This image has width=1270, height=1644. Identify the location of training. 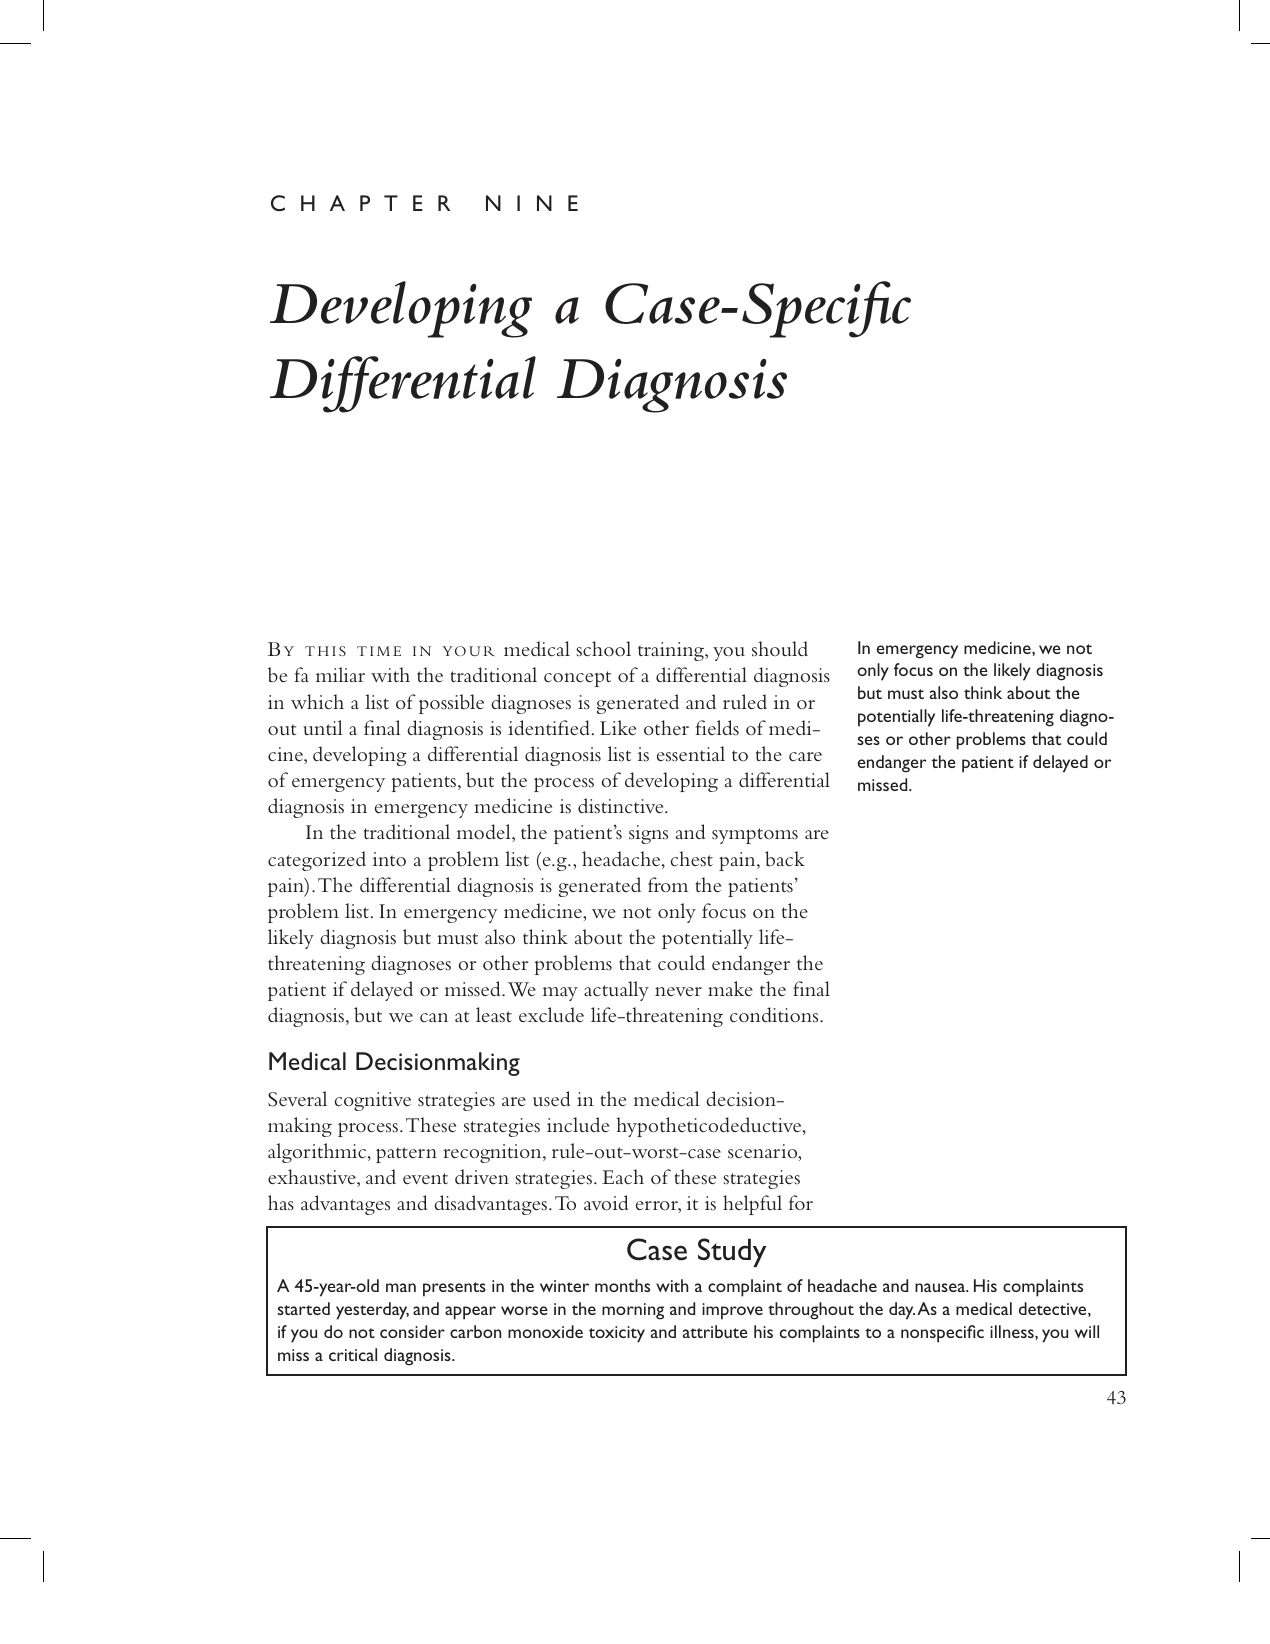
(672, 651).
